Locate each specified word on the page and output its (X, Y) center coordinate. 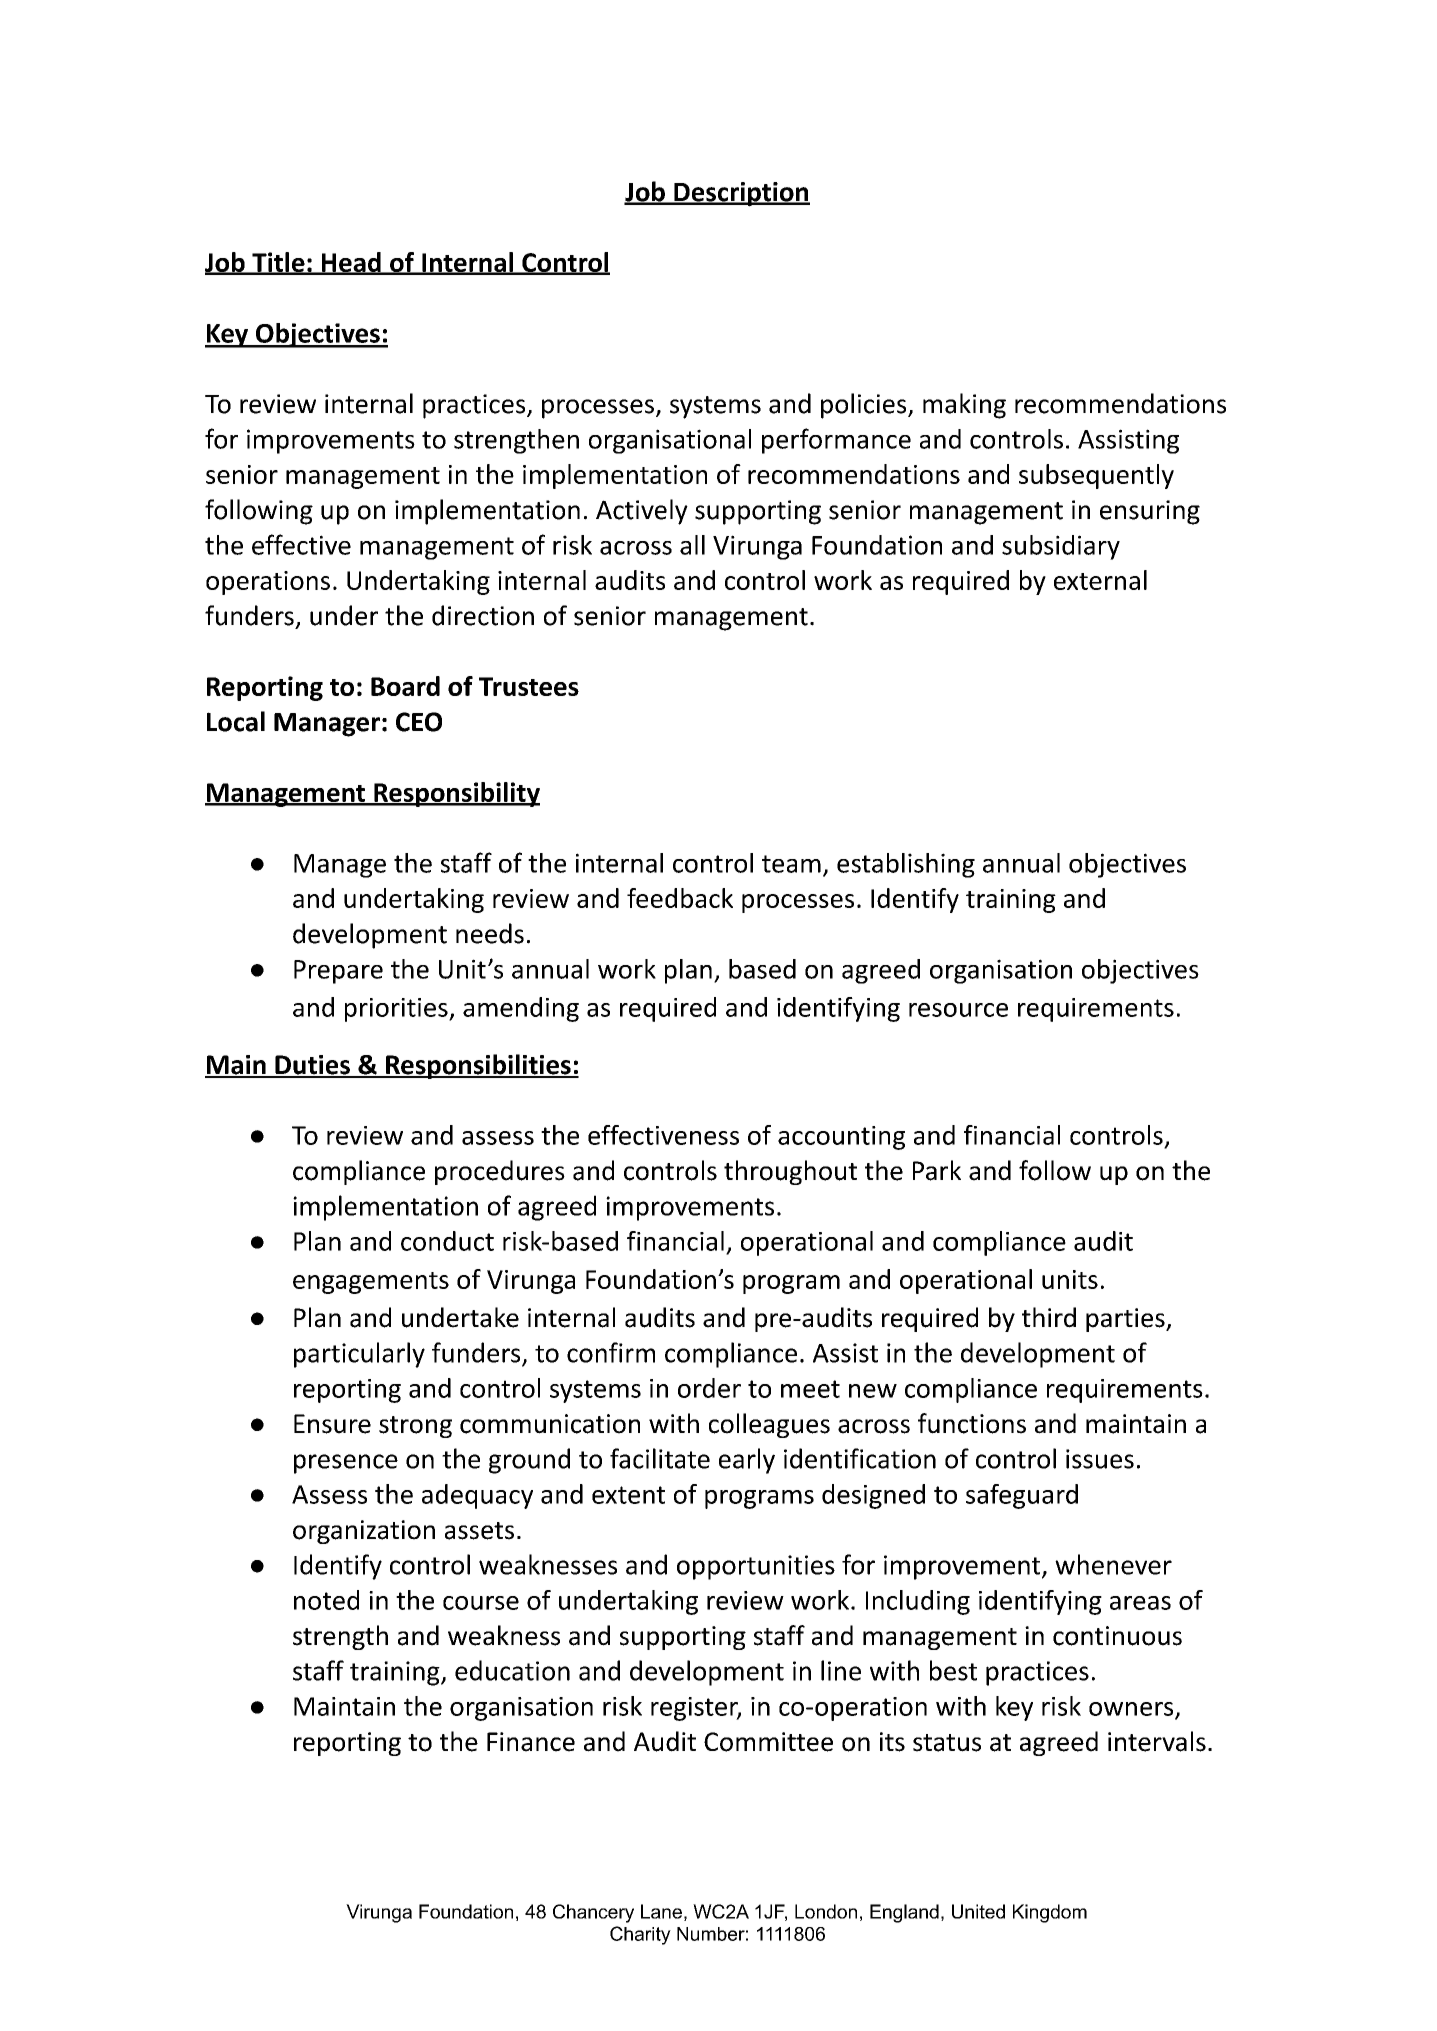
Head (351, 263)
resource (958, 1010)
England (904, 1913)
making (964, 406)
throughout (790, 1172)
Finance (531, 1742)
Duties (312, 1066)
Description (741, 194)
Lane (661, 1911)
